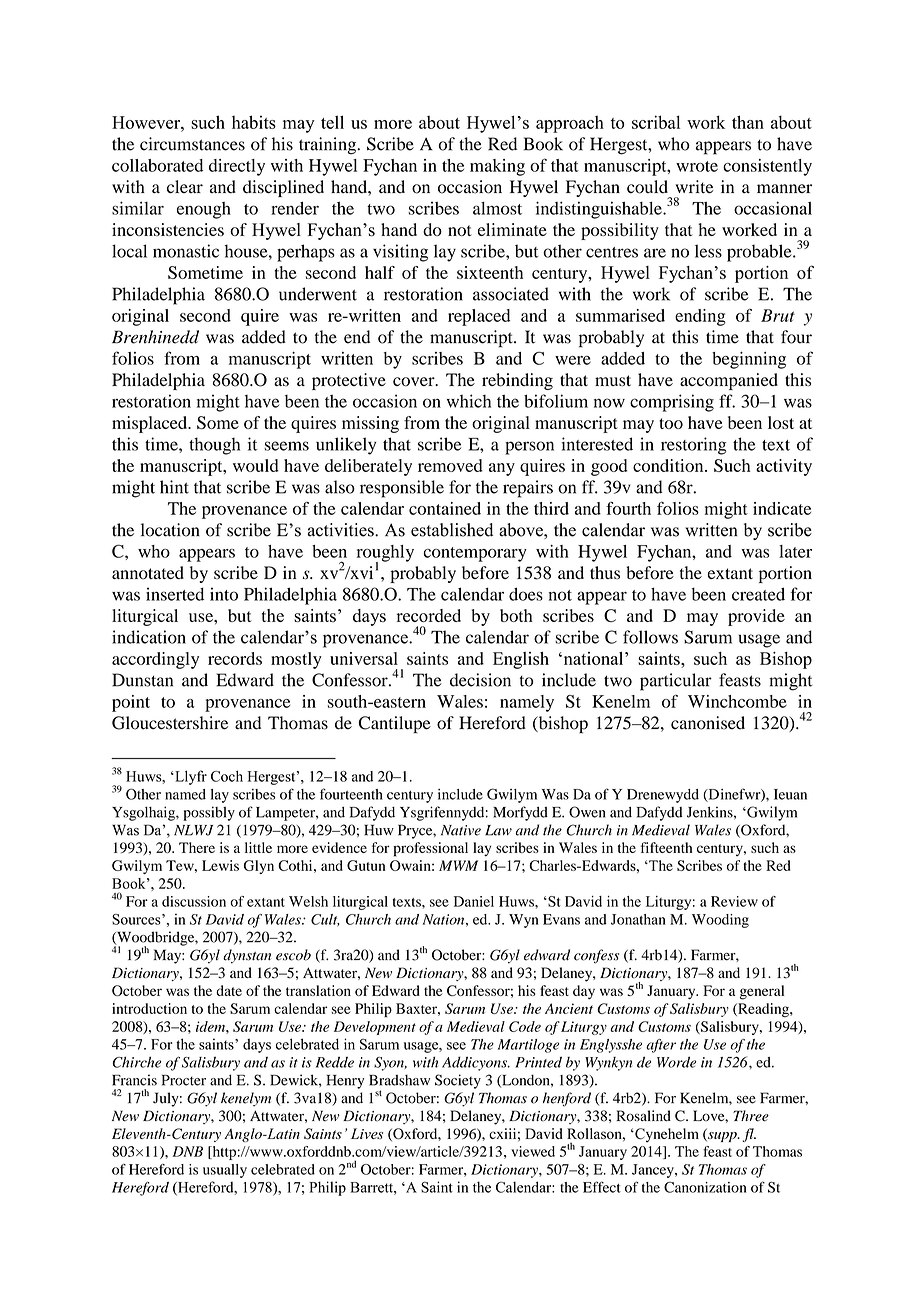 Image resolution: width=924 pixels, height=1308 pixels. What do you see at coordinates (527, 703) in the screenshot?
I see `namely` at bounding box center [527, 703].
